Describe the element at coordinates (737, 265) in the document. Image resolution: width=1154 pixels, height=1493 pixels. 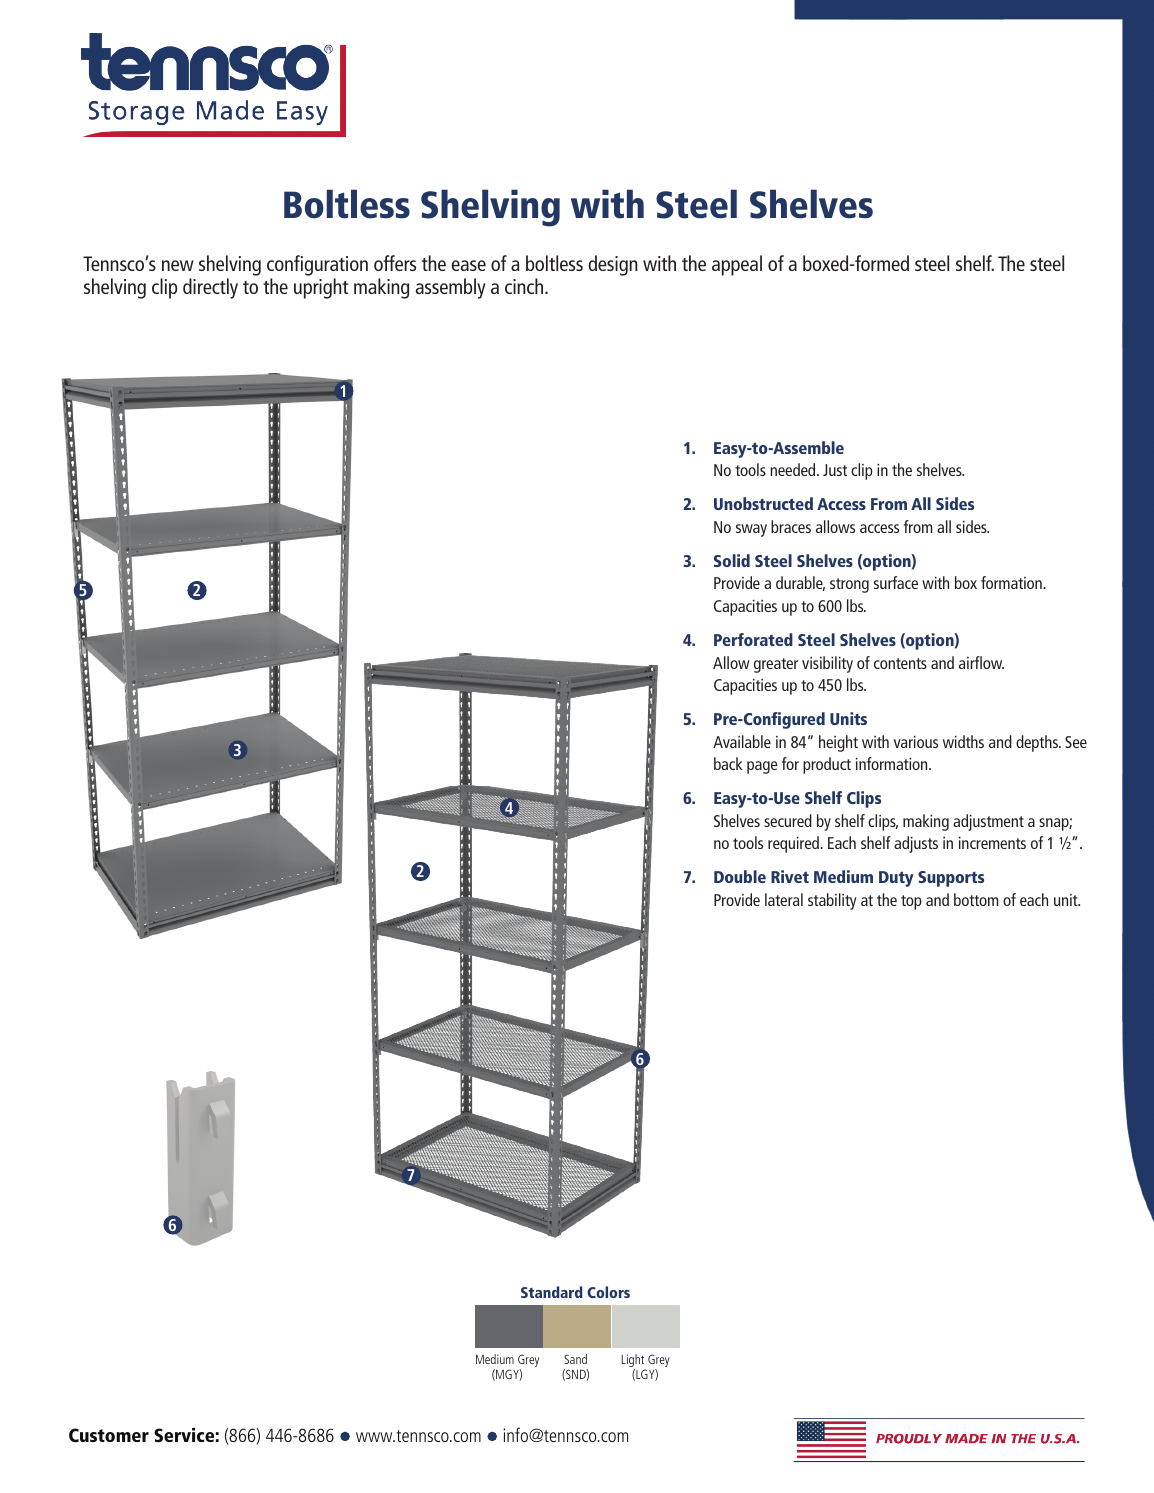
I see `appeal` at that location.
